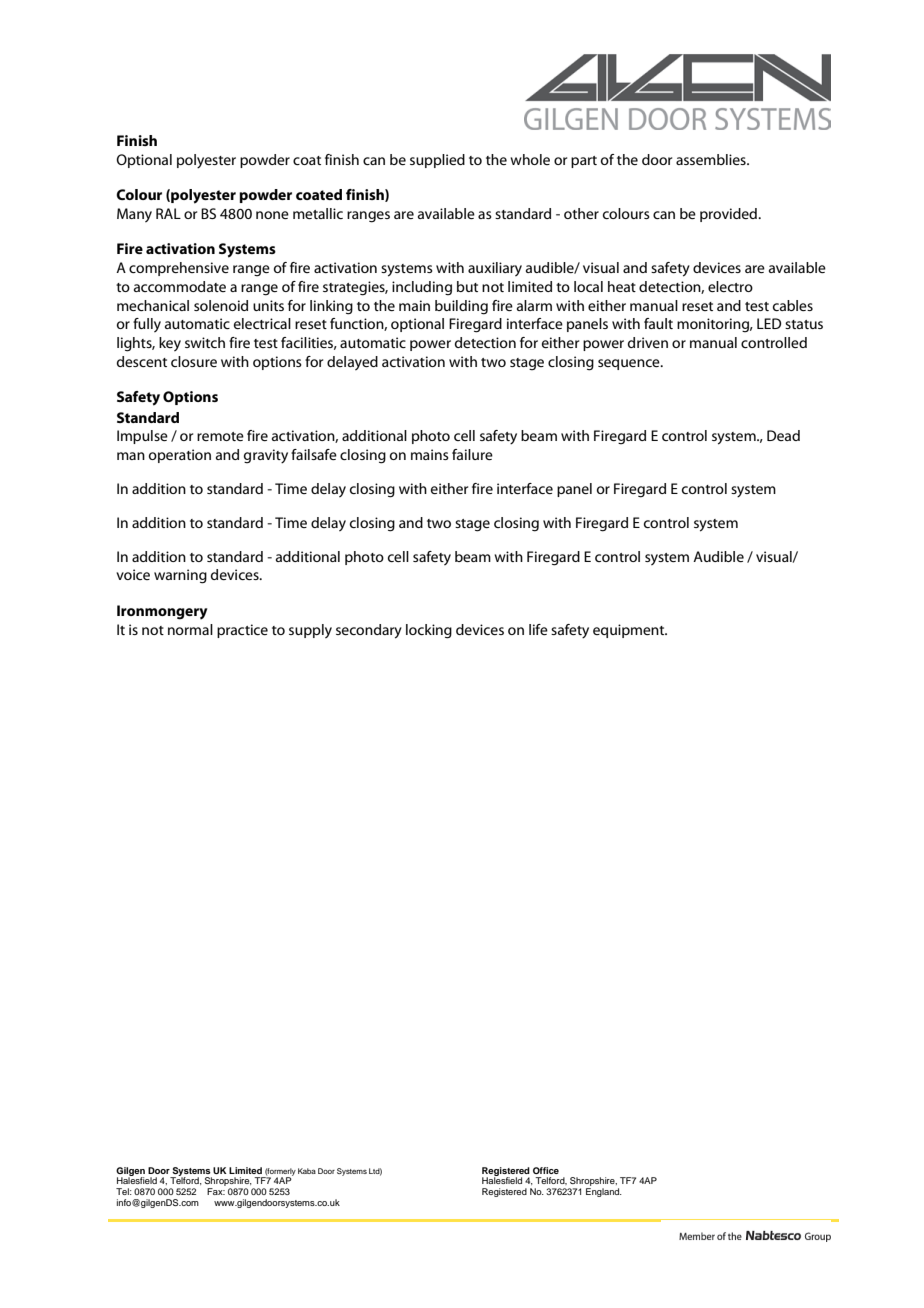 Image resolution: width=924 pixels, height=1308 pixels. Describe the element at coordinates (604, 1192) in the page. I see `England` at that location.
